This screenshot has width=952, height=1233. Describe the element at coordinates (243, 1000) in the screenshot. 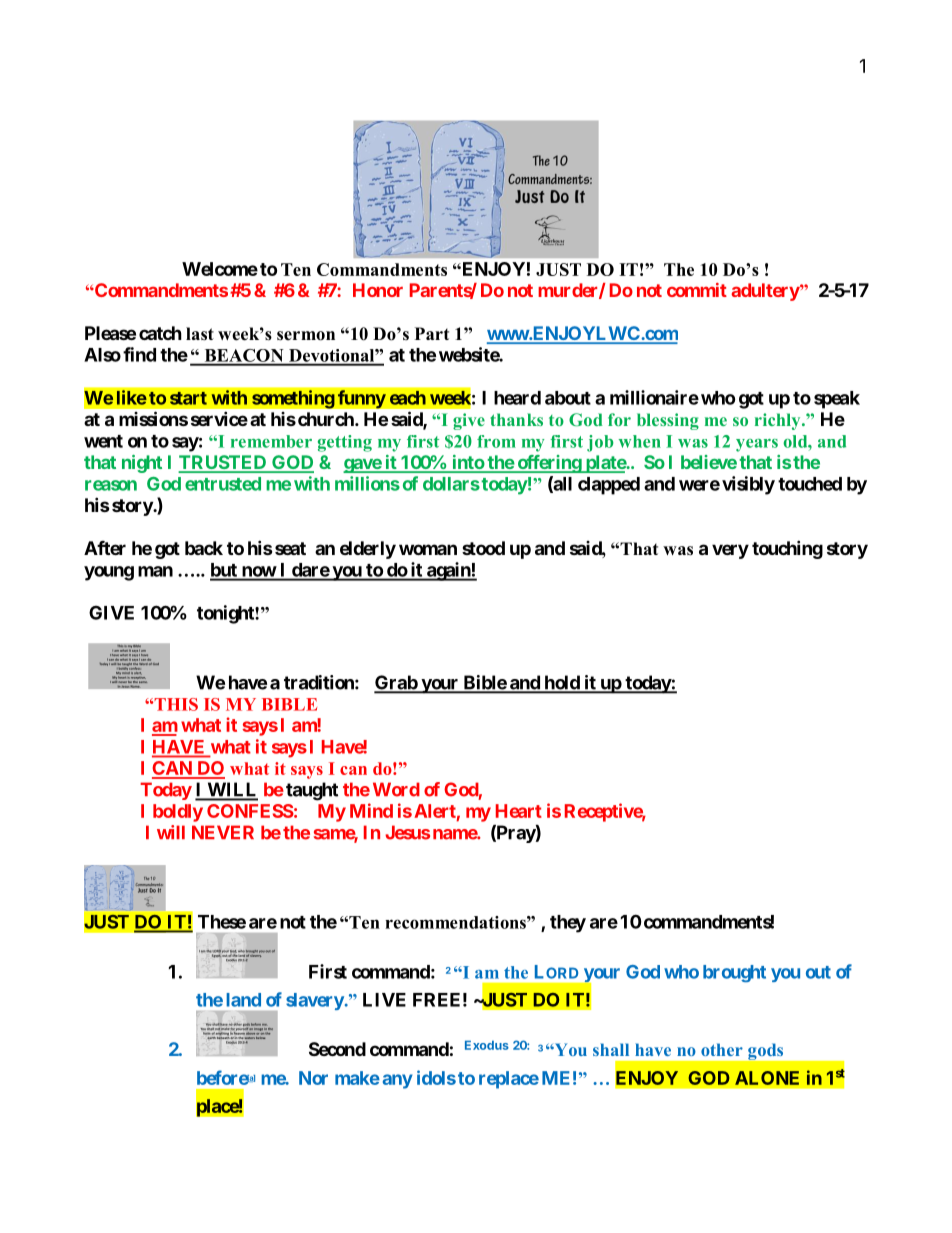

I see `land` at that location.
